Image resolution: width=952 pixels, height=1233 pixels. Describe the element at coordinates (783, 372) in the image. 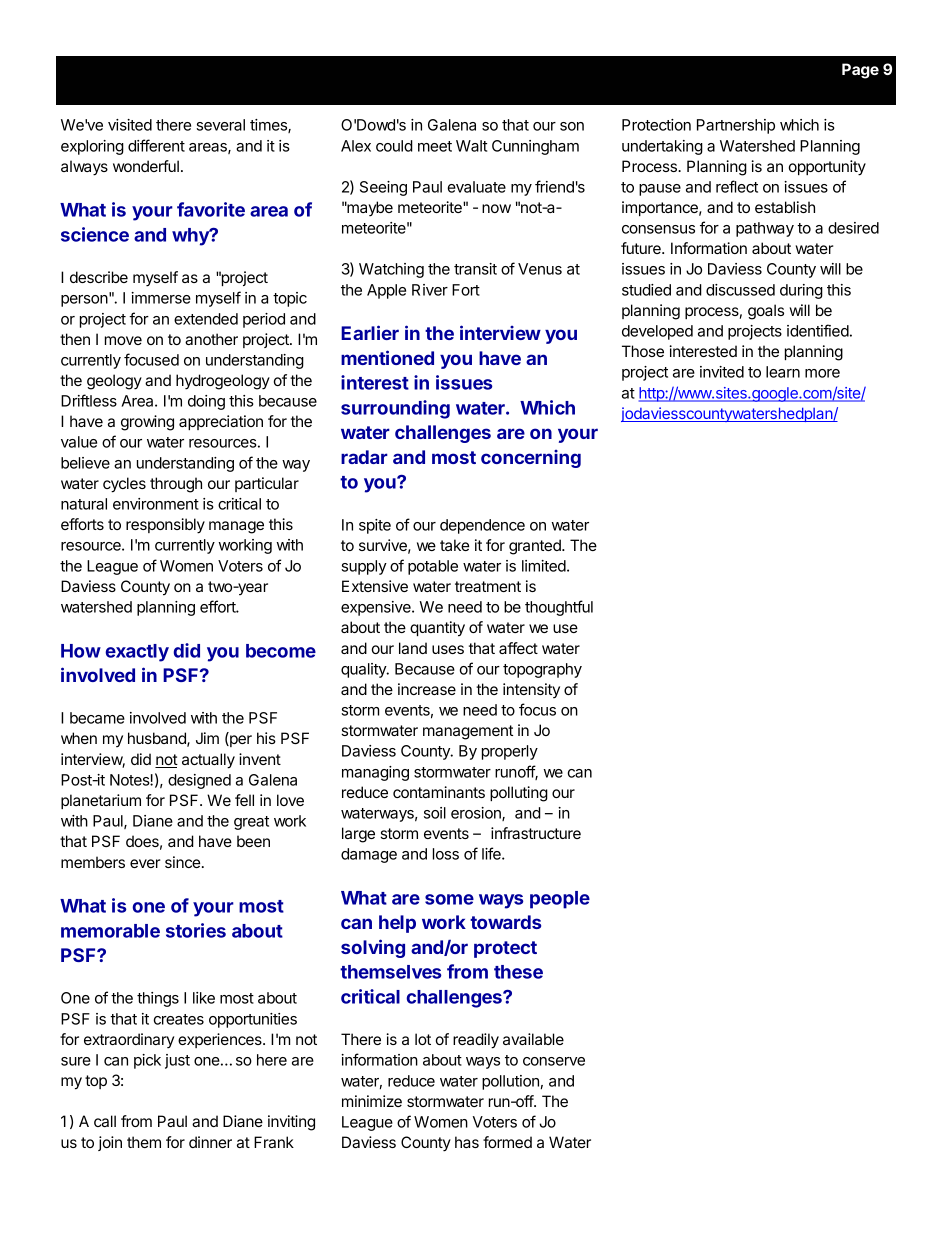

I see `learn` at that location.
